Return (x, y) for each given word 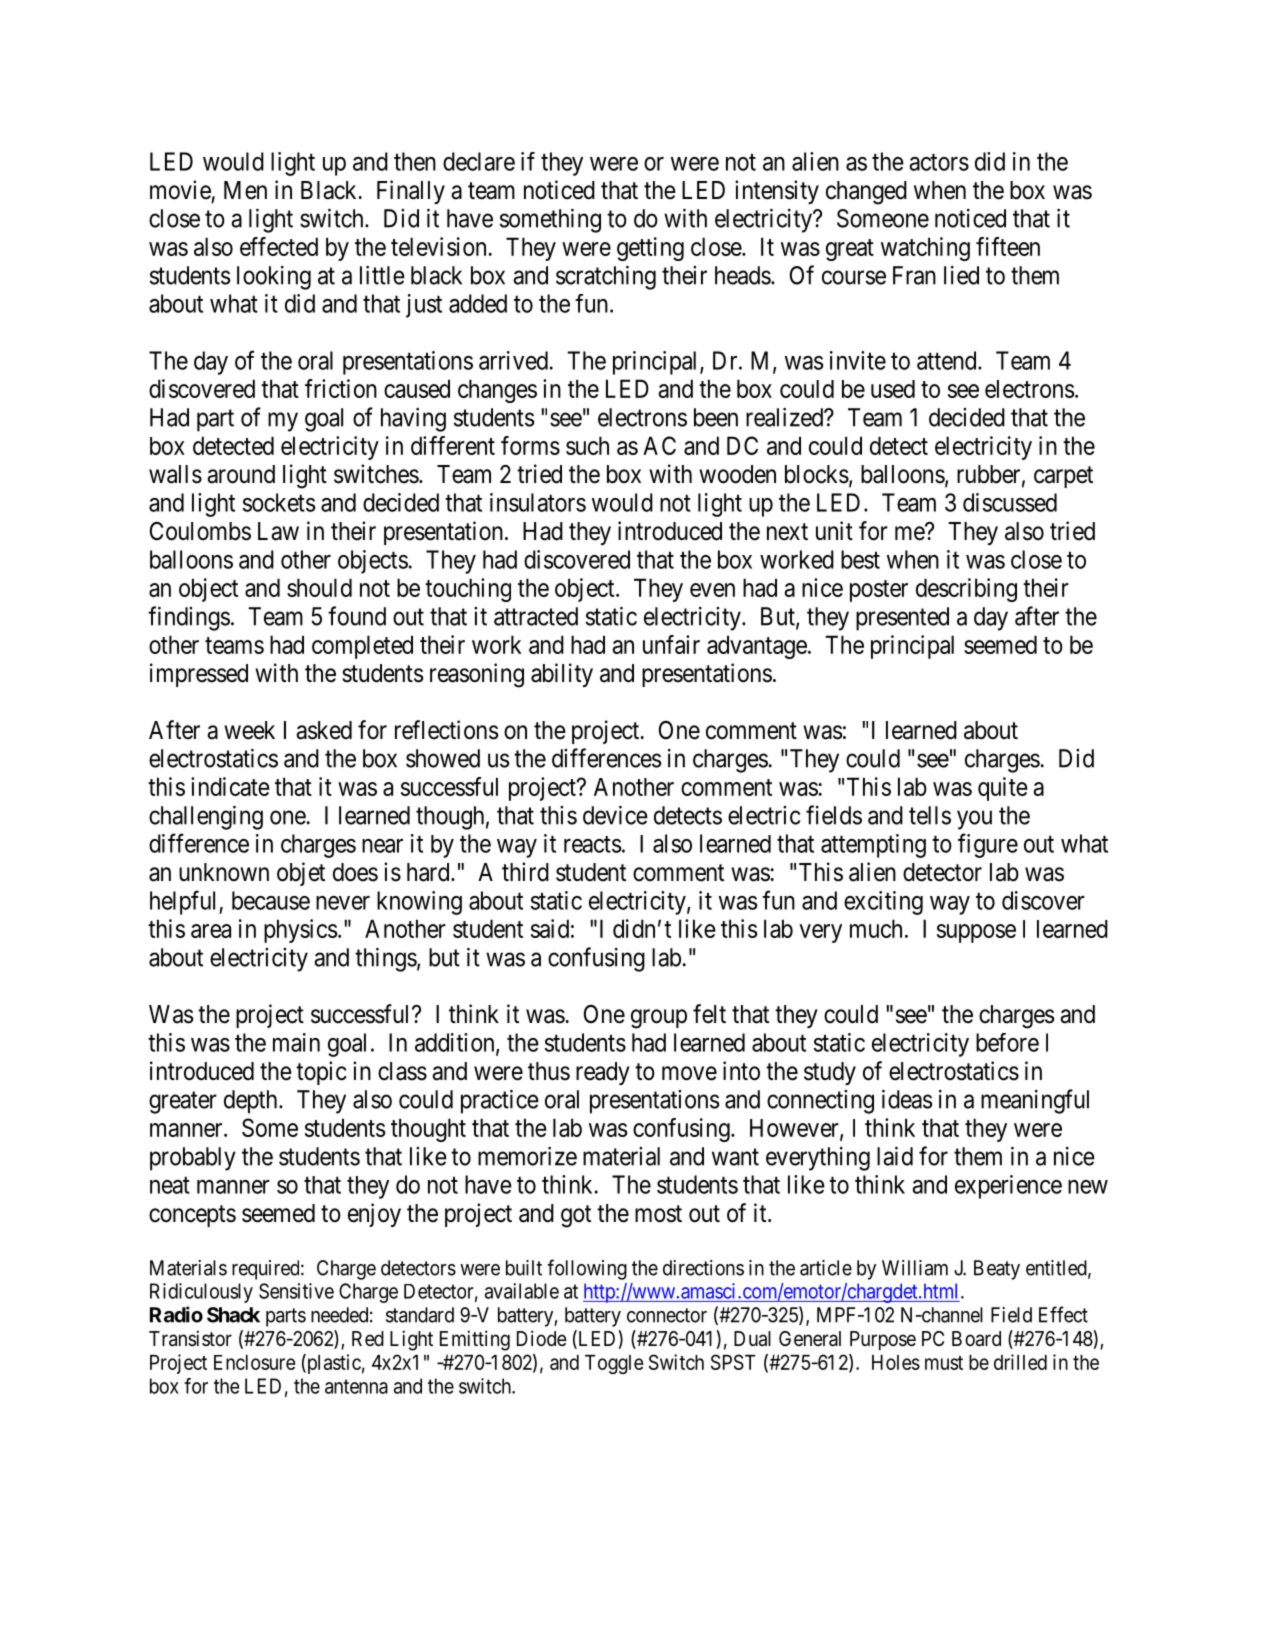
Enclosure (254, 1362)
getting (650, 249)
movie (180, 190)
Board (976, 1339)
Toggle (614, 1364)
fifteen (1008, 246)
